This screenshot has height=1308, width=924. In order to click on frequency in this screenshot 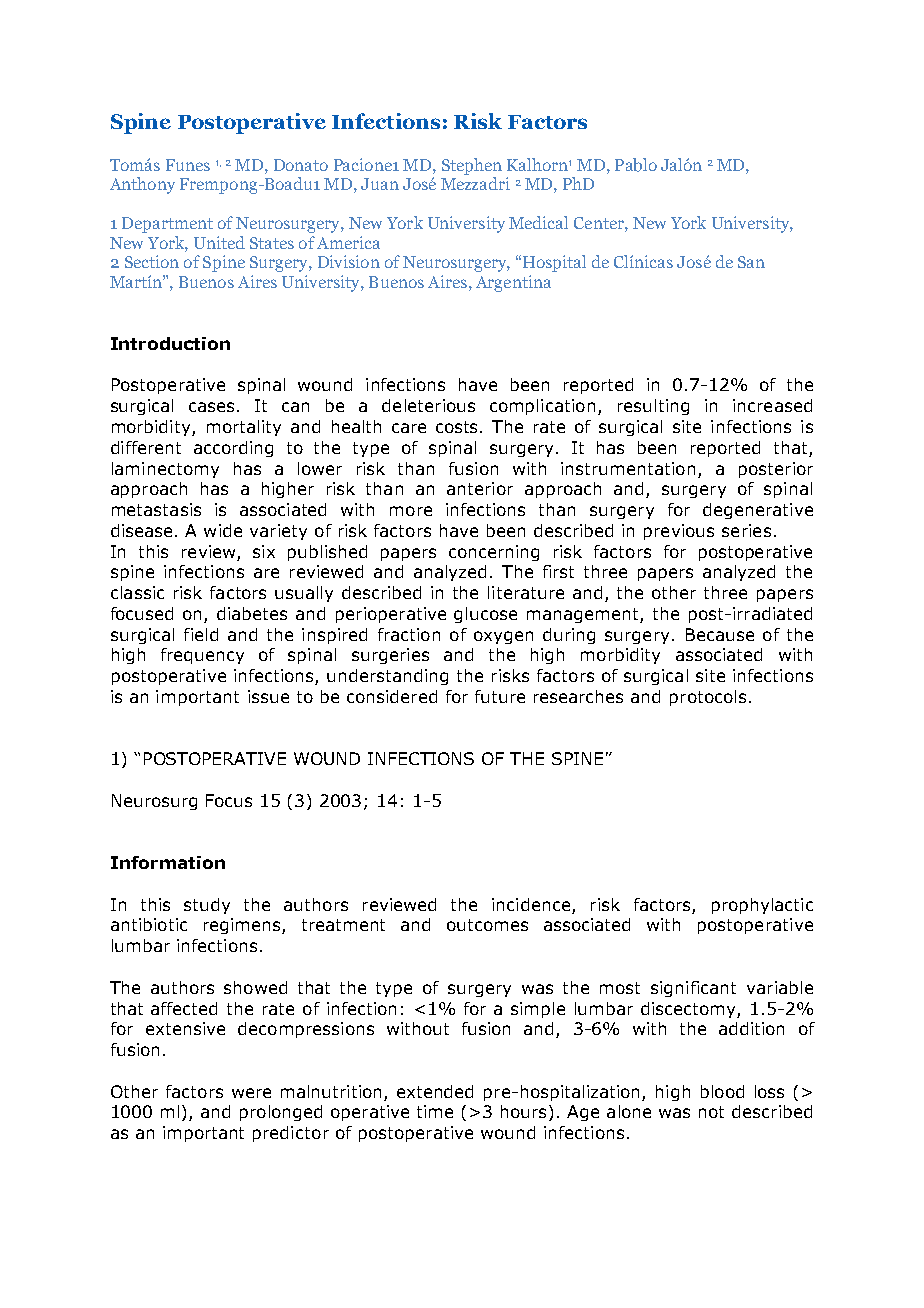, I will do `click(202, 656)`.
